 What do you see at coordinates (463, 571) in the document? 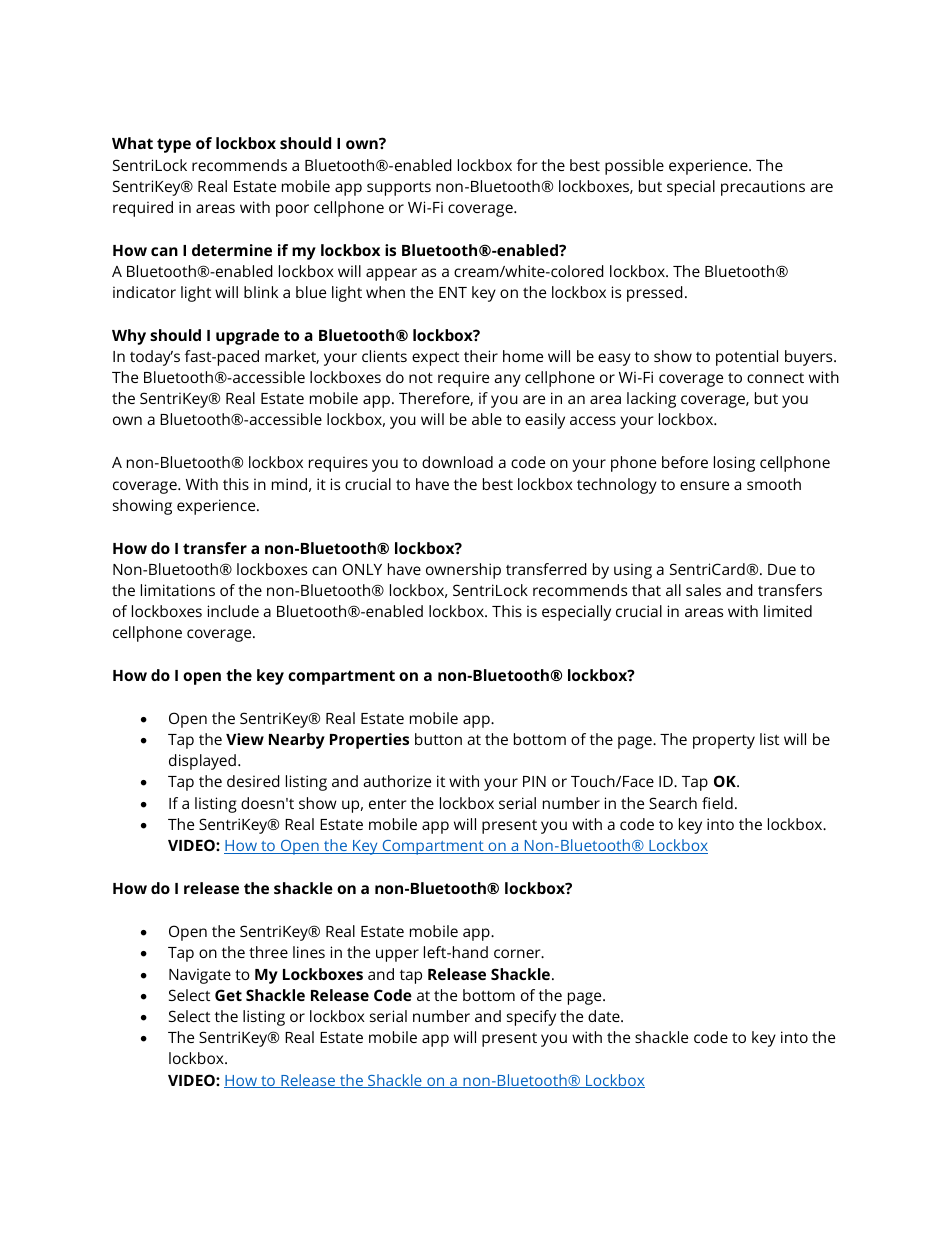
I see `ownership` at bounding box center [463, 571].
